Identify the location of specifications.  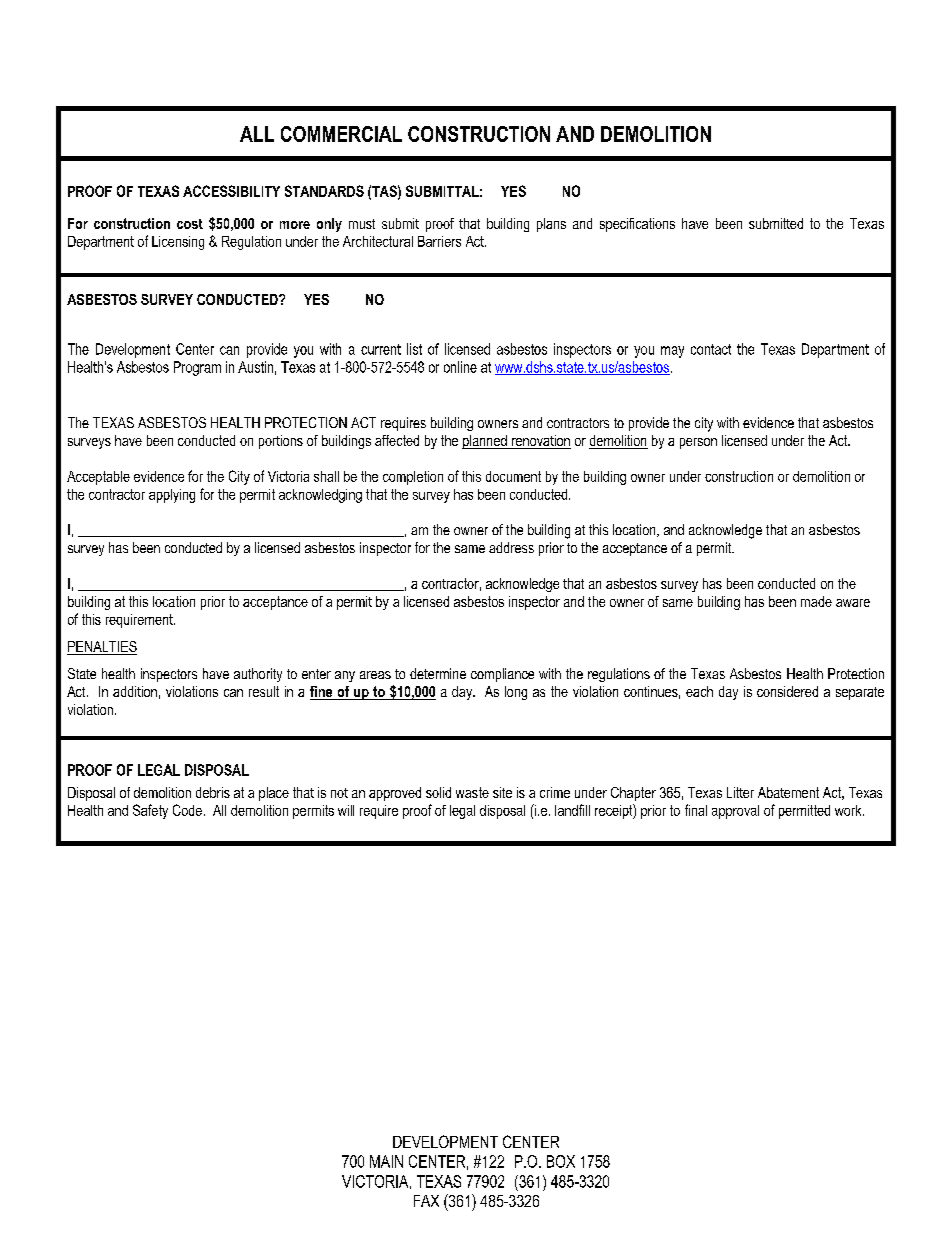
(637, 225).
